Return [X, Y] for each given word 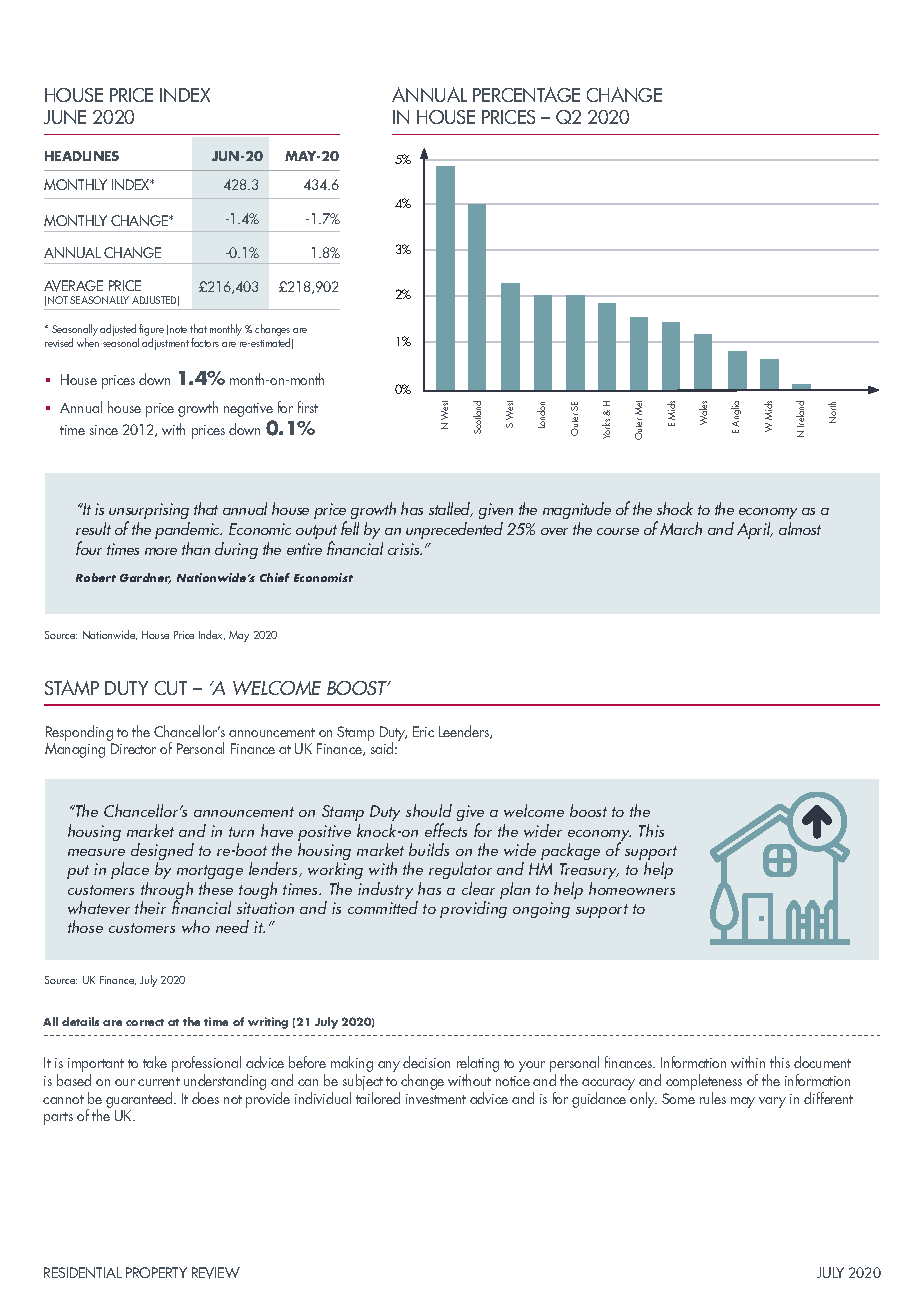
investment [436, 1099]
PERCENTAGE [526, 94]
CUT [171, 688]
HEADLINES [82, 156]
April [755, 530]
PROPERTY [156, 1272]
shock [675, 508]
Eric [423, 731]
